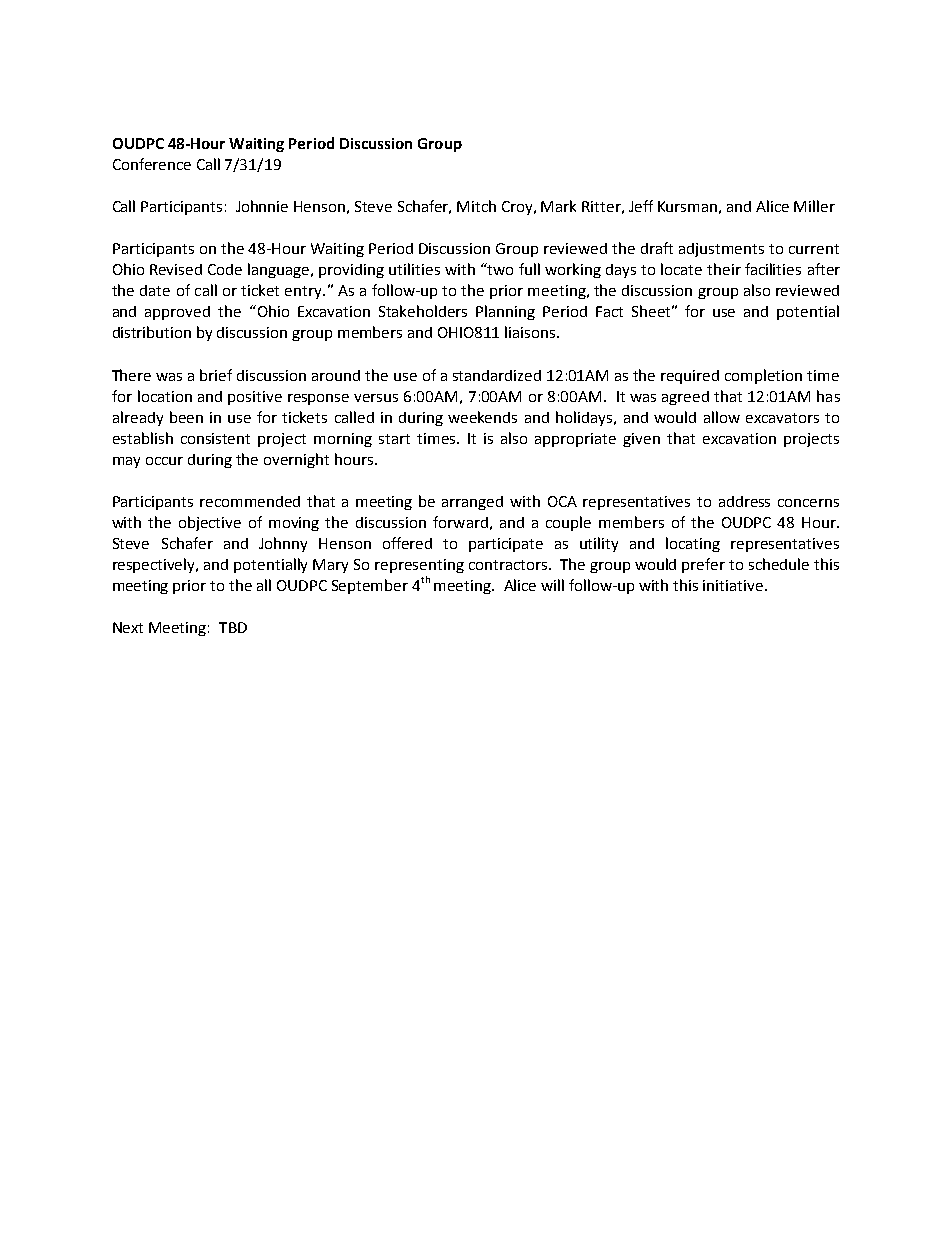 This screenshot has height=1233, width=952. Describe the element at coordinates (724, 269) in the screenshot. I see `their` at that location.
